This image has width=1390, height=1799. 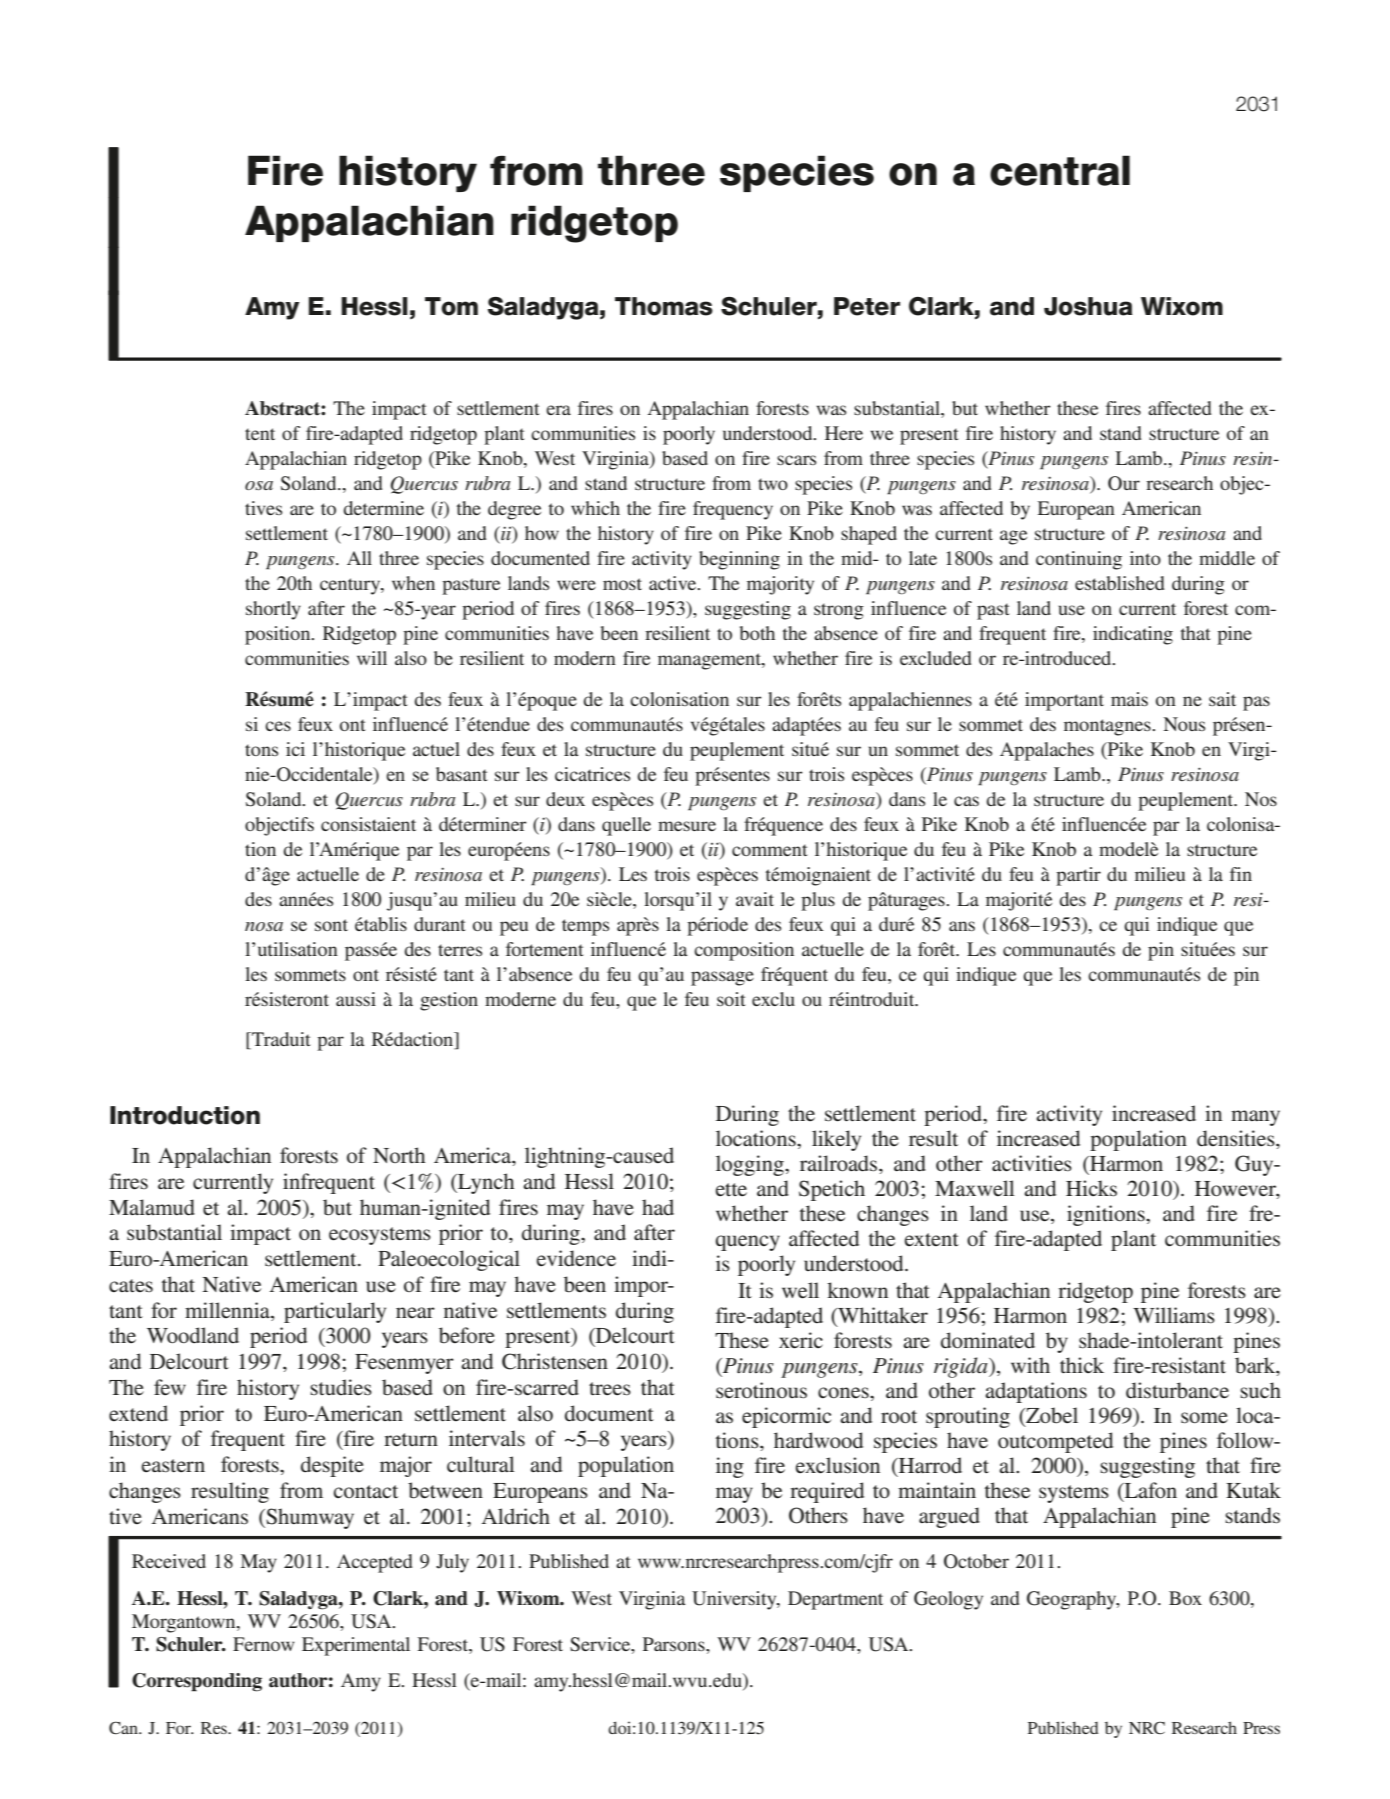 What do you see at coordinates (755, 899) in the image?
I see `avait` at bounding box center [755, 899].
